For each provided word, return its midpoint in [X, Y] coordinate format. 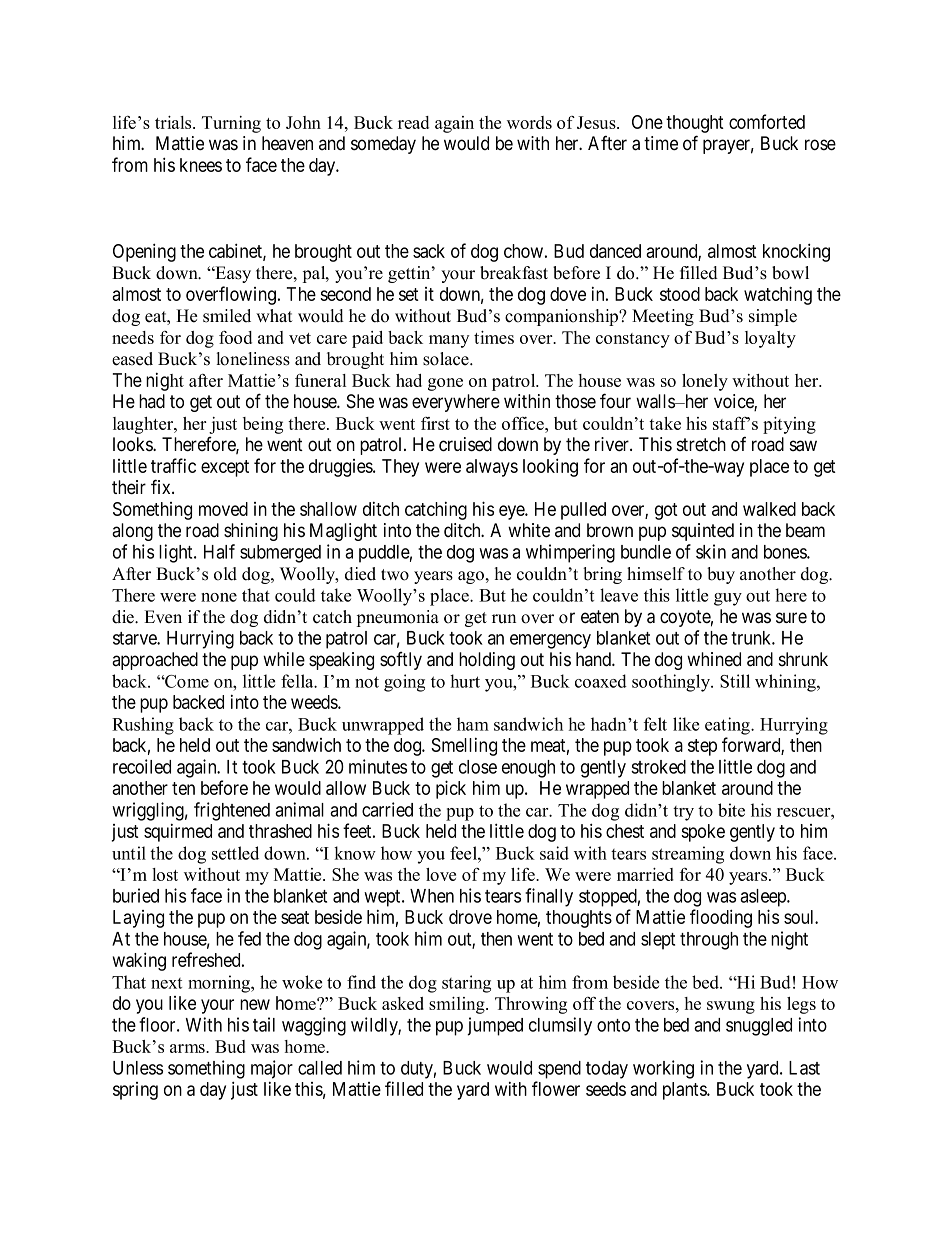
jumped [495, 1026]
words [529, 122]
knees [201, 165]
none [219, 597]
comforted [767, 121]
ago [471, 577]
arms [188, 1048]
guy [728, 599]
